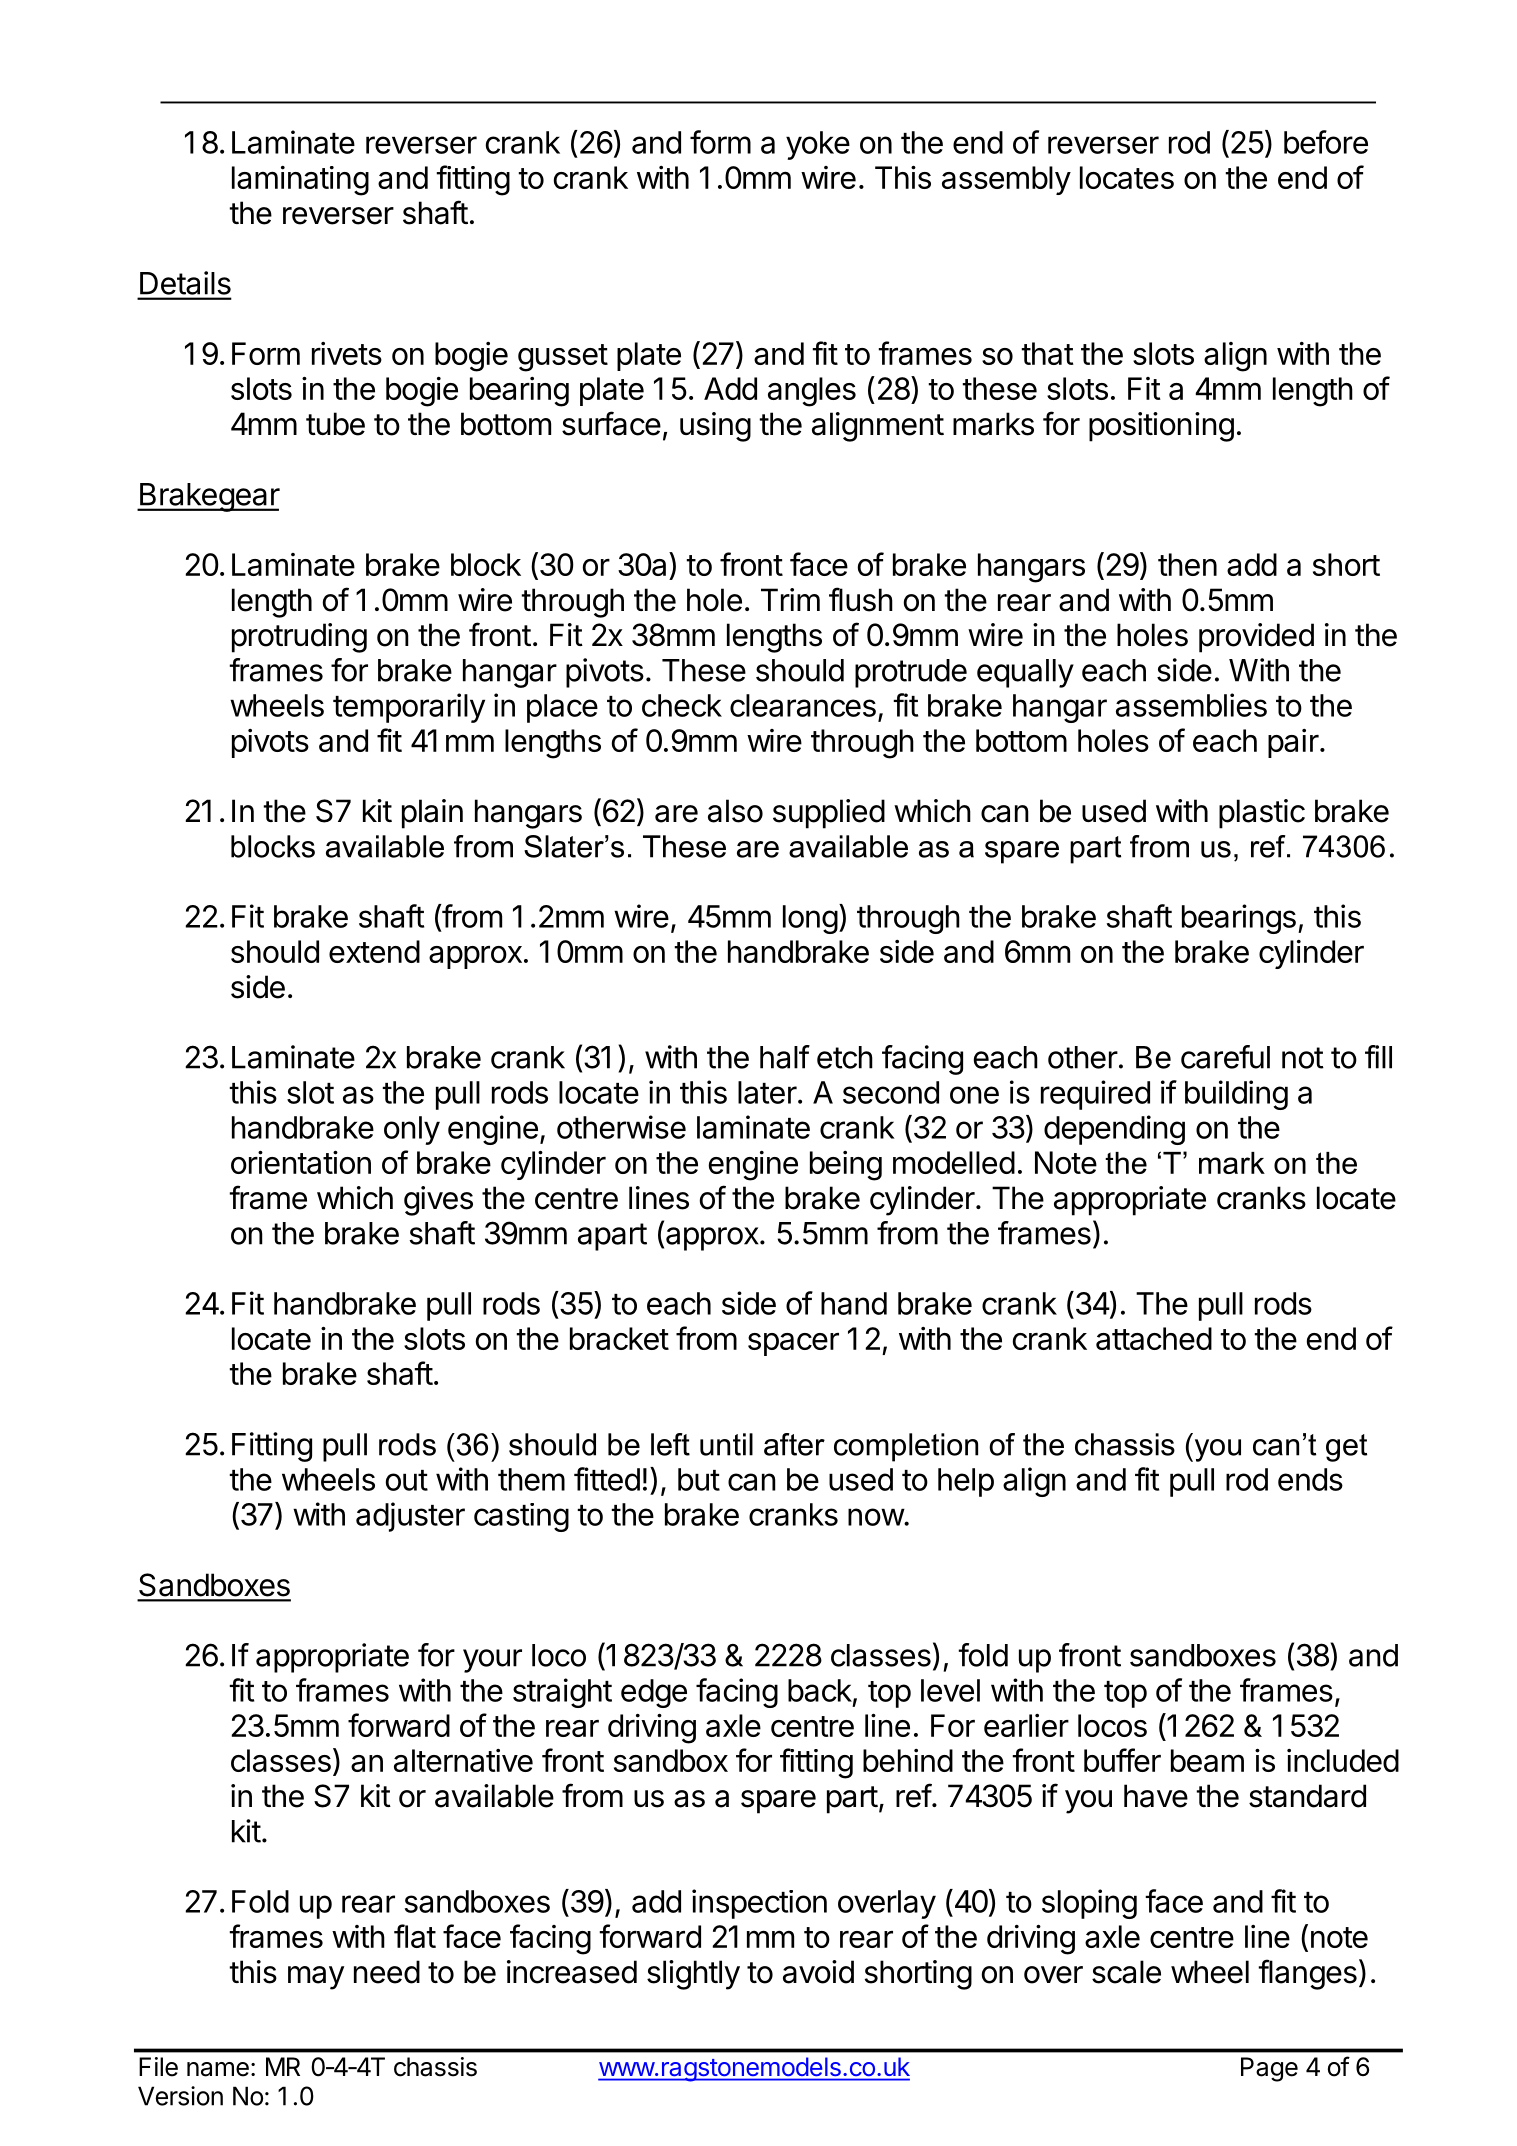  Describe the element at coordinates (1236, 1095) in the image. I see `building` at that location.
